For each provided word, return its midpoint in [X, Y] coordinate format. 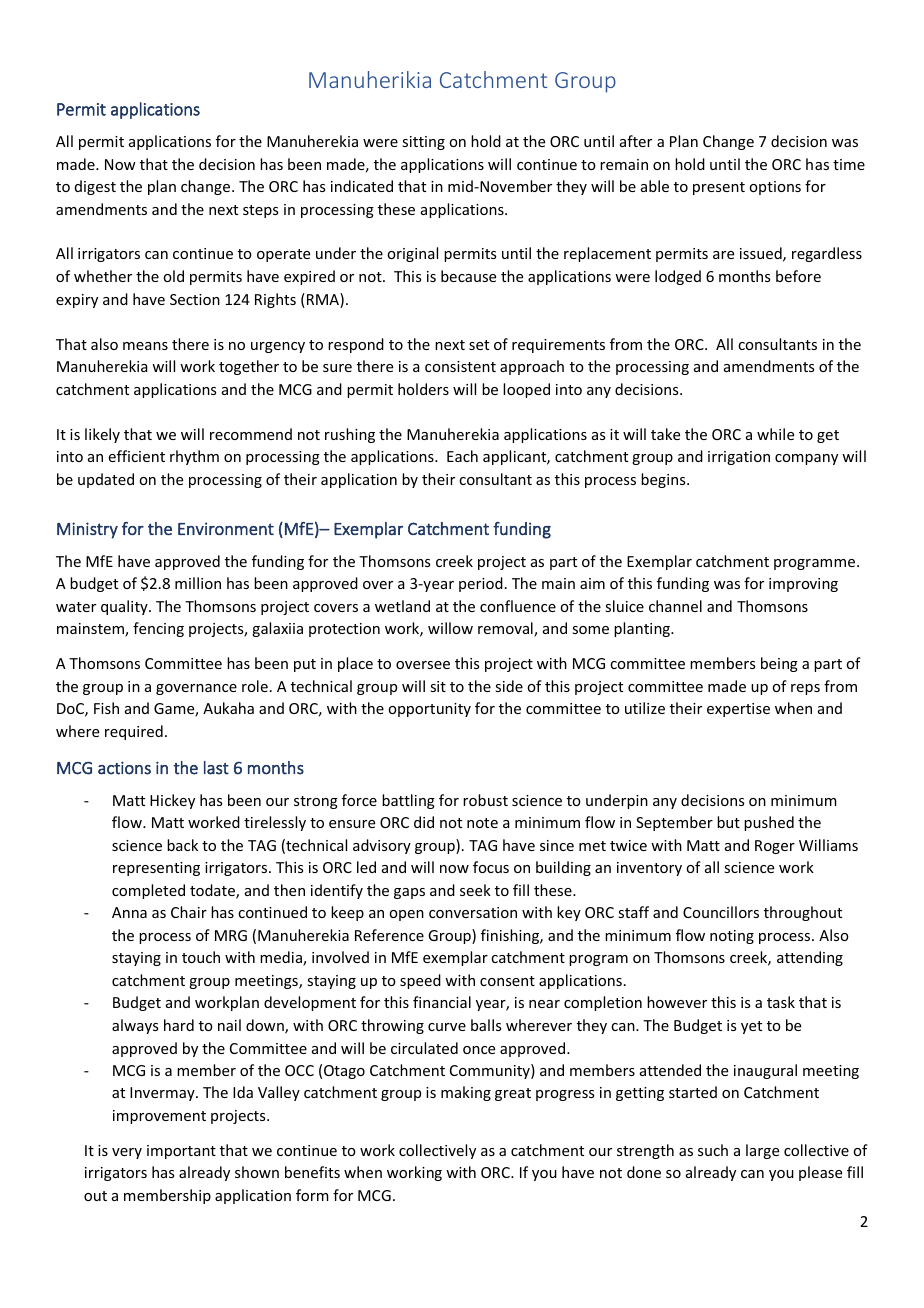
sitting [423, 143]
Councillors [721, 912]
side [509, 686]
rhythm [194, 457]
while [775, 434]
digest [95, 187]
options [775, 188]
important [181, 1152]
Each [462, 456]
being [779, 664]
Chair [189, 912]
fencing [158, 629]
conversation [473, 912]
